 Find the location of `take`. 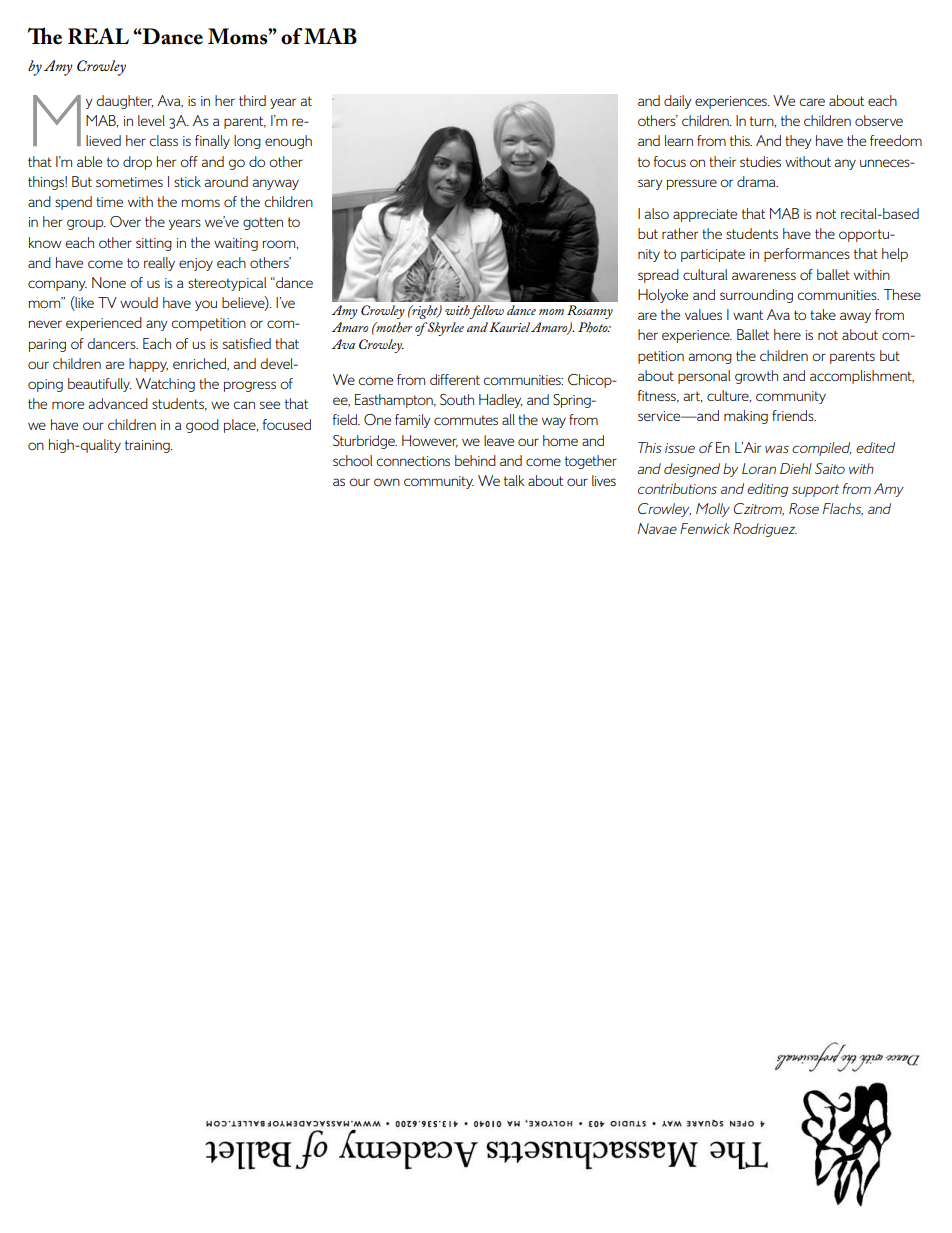

take is located at coordinates (823, 314).
